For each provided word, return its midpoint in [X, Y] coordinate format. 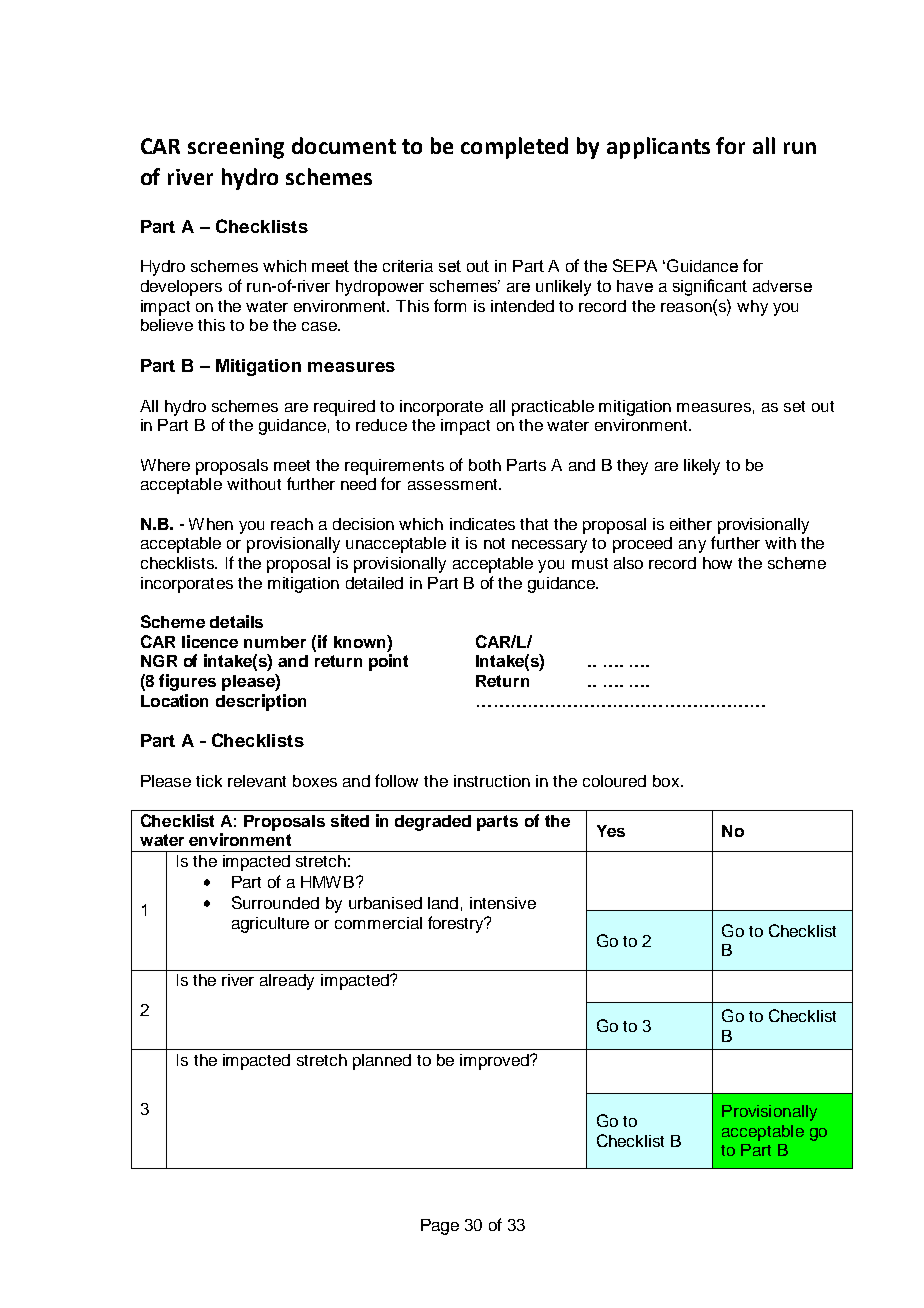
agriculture [270, 925]
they [632, 467]
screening [236, 148]
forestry [457, 924]
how [717, 563]
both [485, 465]
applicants [658, 148]
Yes [611, 831]
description [261, 702]
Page [440, 1227]
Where [165, 465]
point [388, 662]
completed [514, 148]
